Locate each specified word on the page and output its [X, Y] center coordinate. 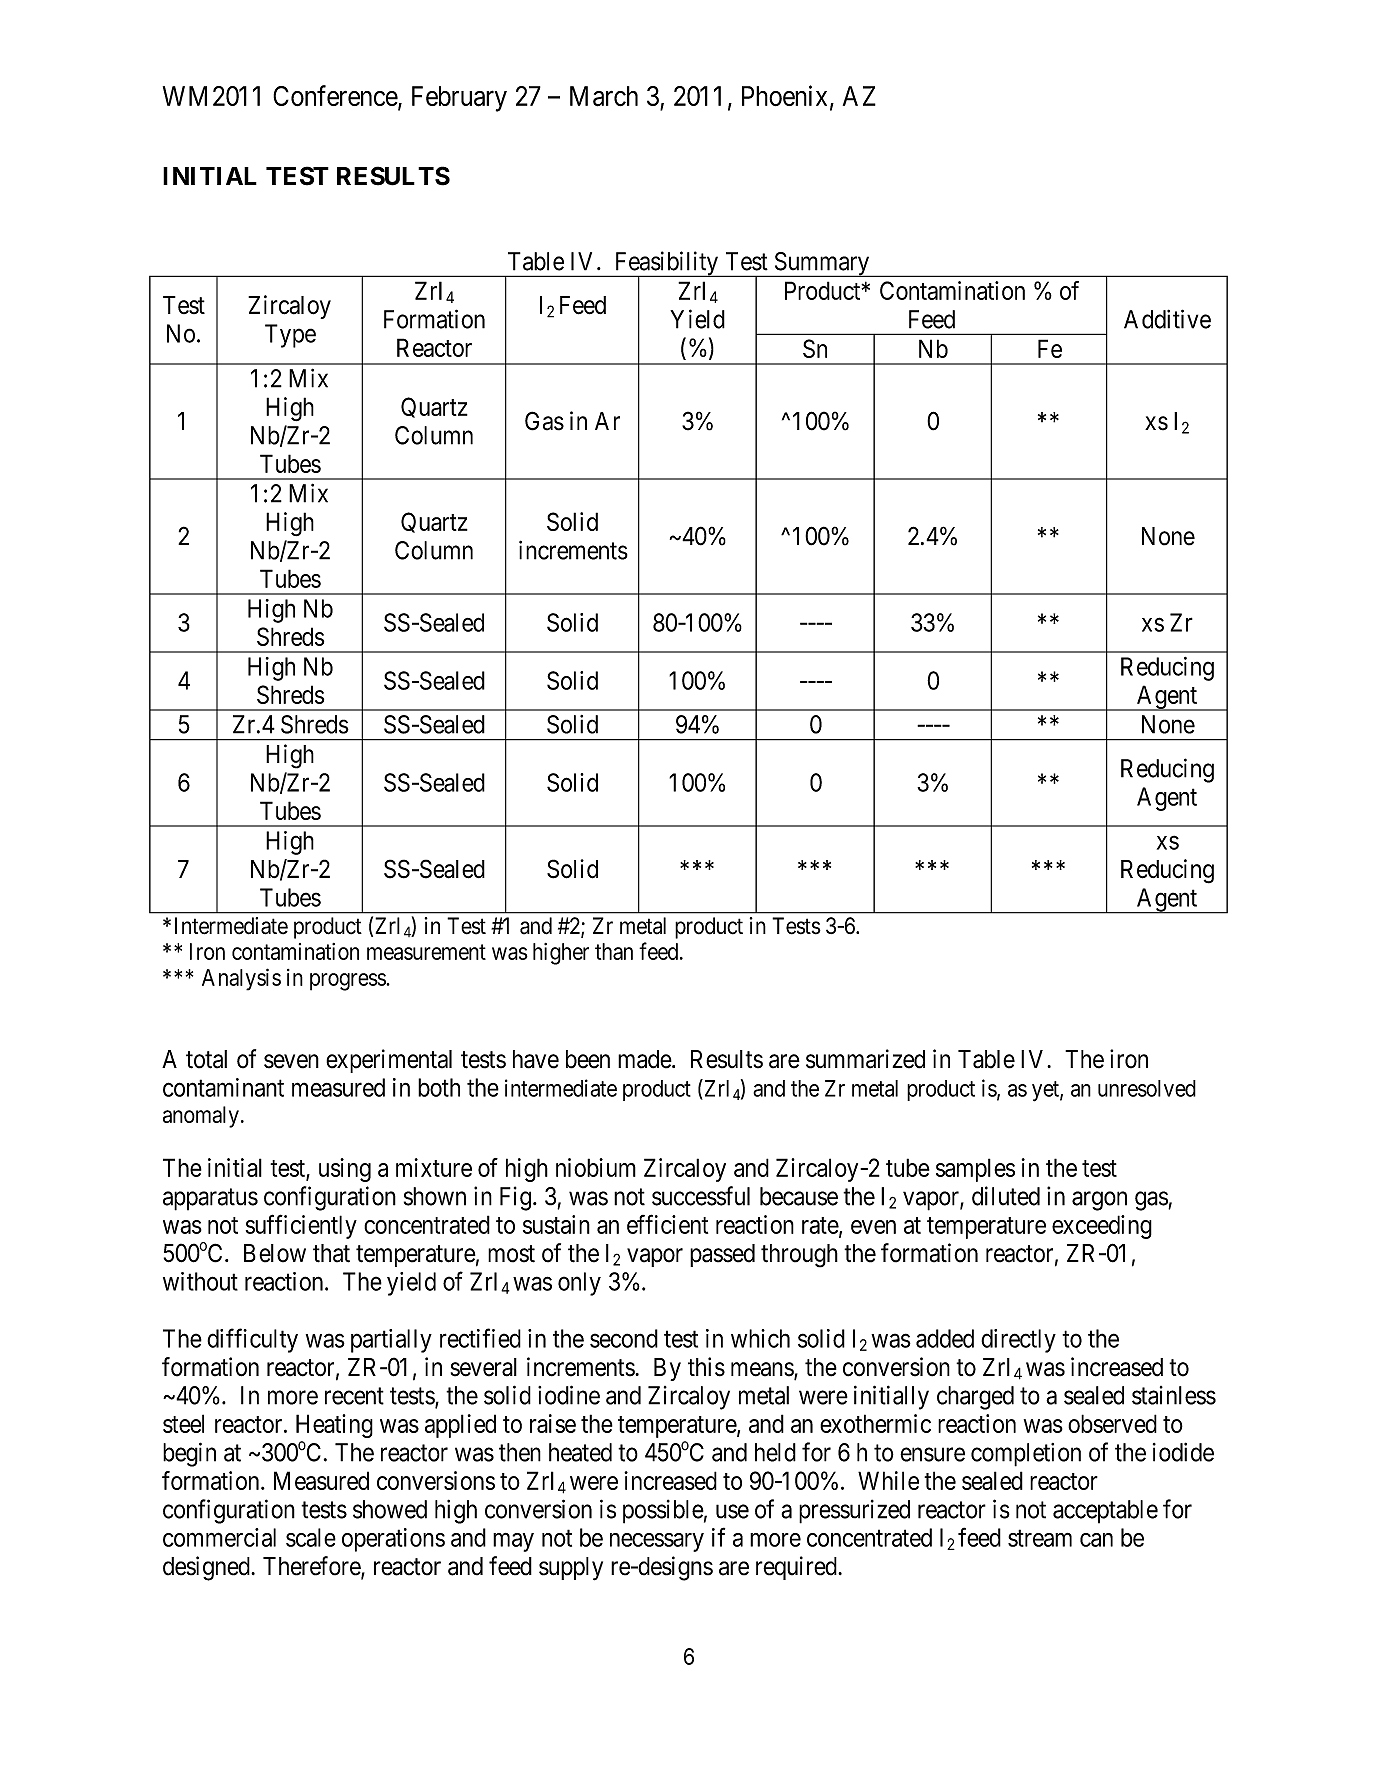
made [645, 1059]
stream [1040, 1538]
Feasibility [666, 264]
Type [290, 336]
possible [663, 1511]
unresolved [1147, 1088]
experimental [389, 1061]
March [604, 96]
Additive [1167, 319]
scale [311, 1537]
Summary [822, 264]
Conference [336, 97]
